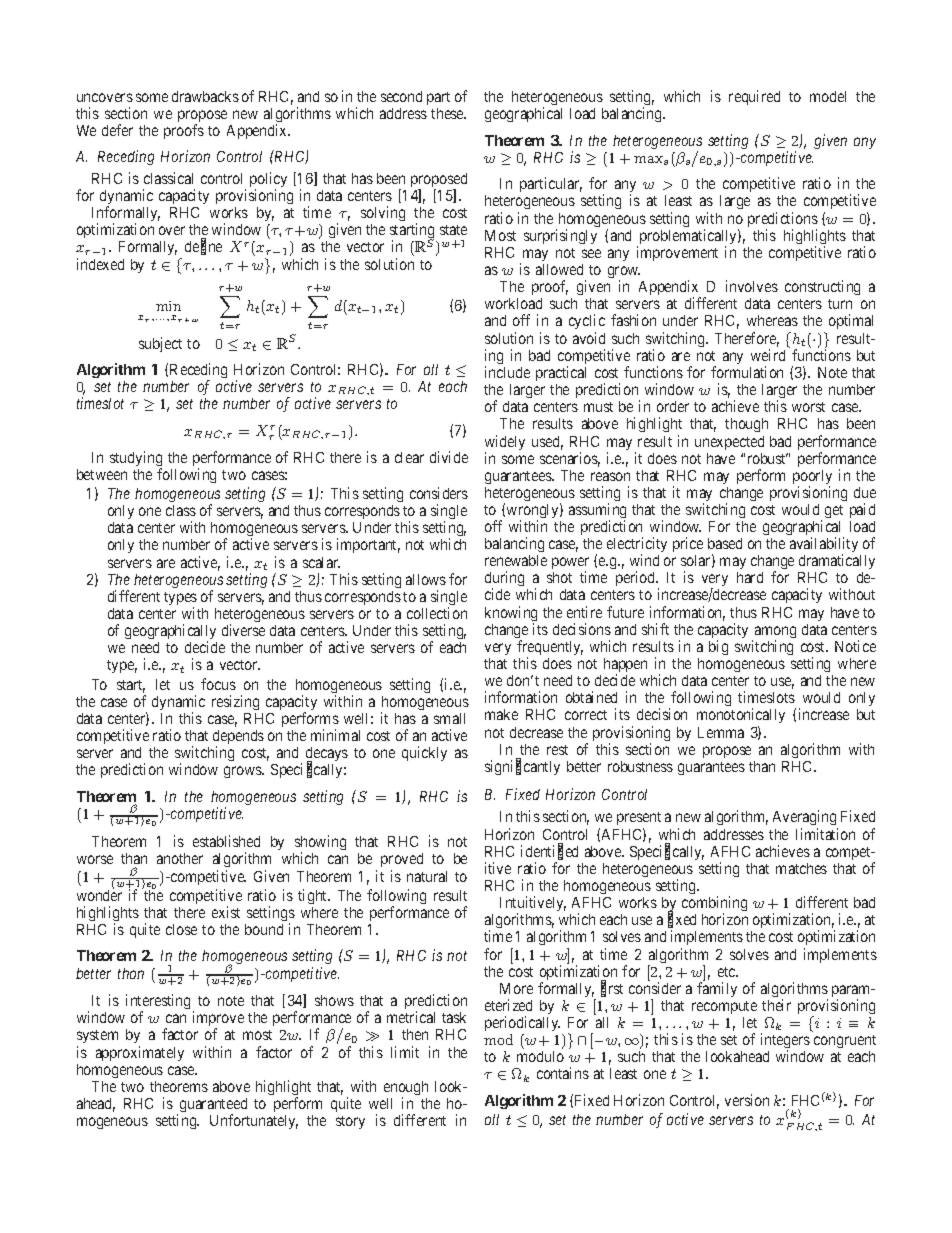  What do you see at coordinates (212, 1106) in the screenshot?
I see `guaranteed` at bounding box center [212, 1106].
